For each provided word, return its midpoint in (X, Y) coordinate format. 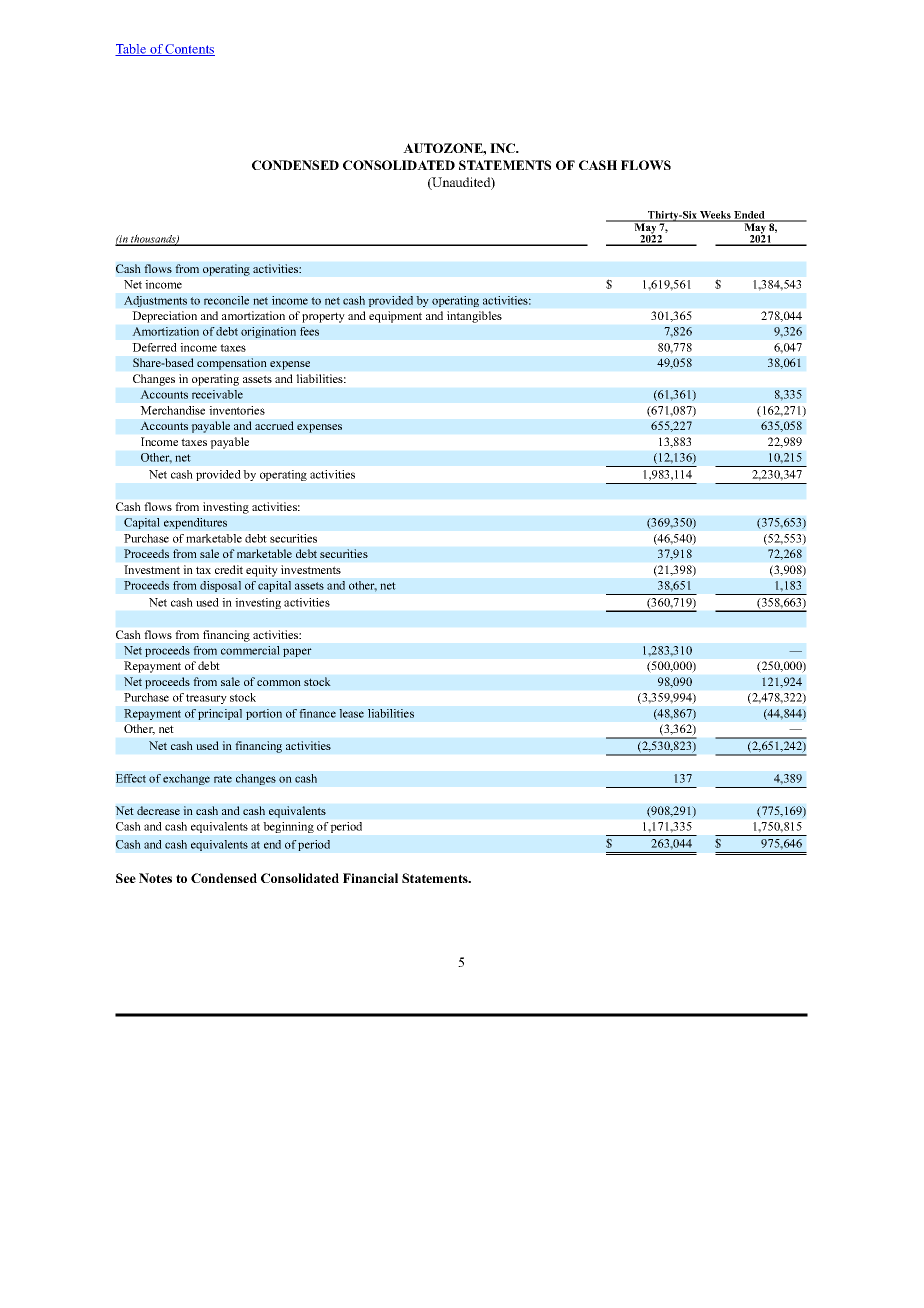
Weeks (715, 216)
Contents (189, 50)
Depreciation (165, 317)
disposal (220, 586)
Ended (749, 216)
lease (351, 713)
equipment (395, 317)
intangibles (474, 317)
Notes (155, 878)
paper (297, 652)
